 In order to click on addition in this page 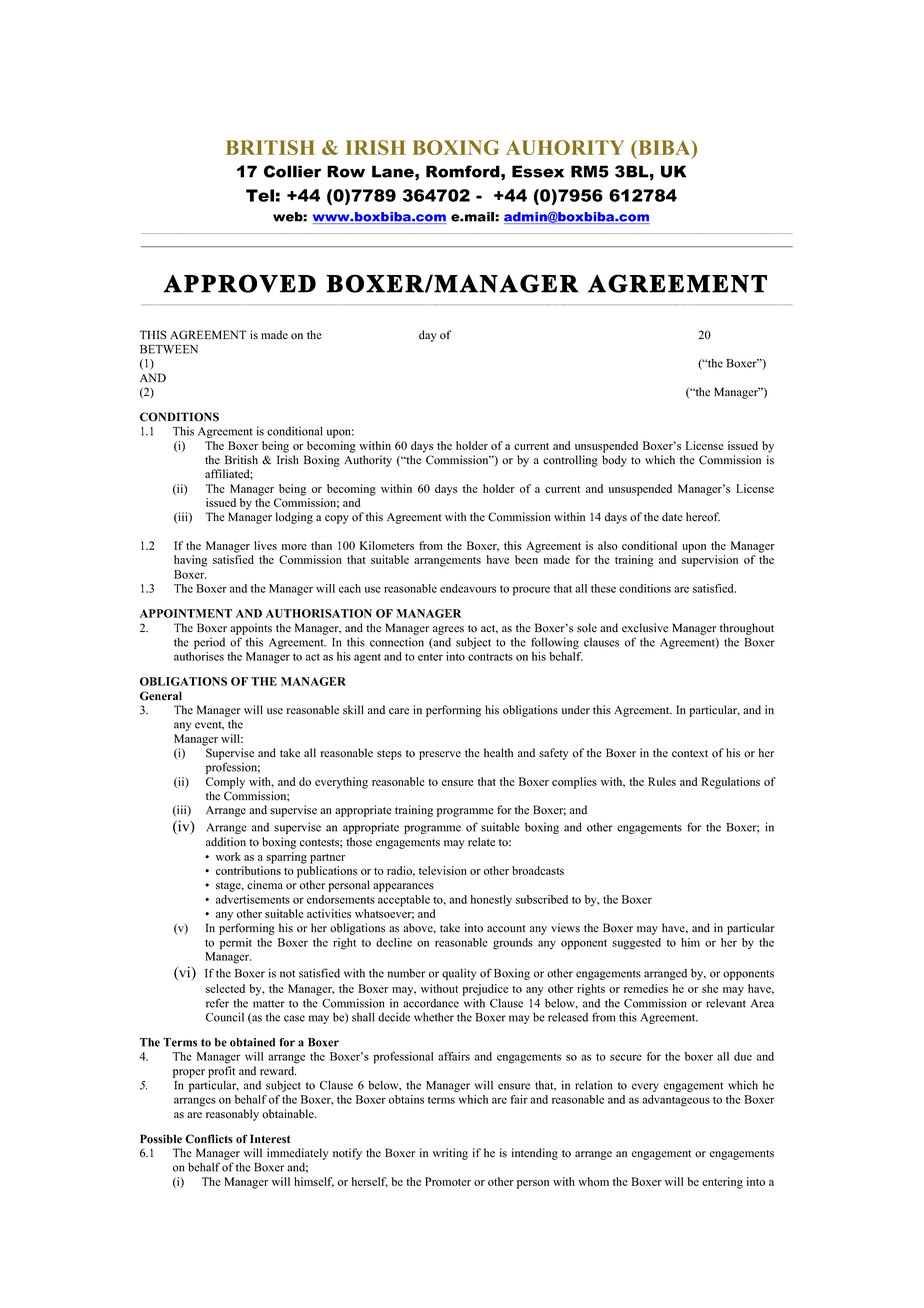, I will do `click(226, 842)`.
